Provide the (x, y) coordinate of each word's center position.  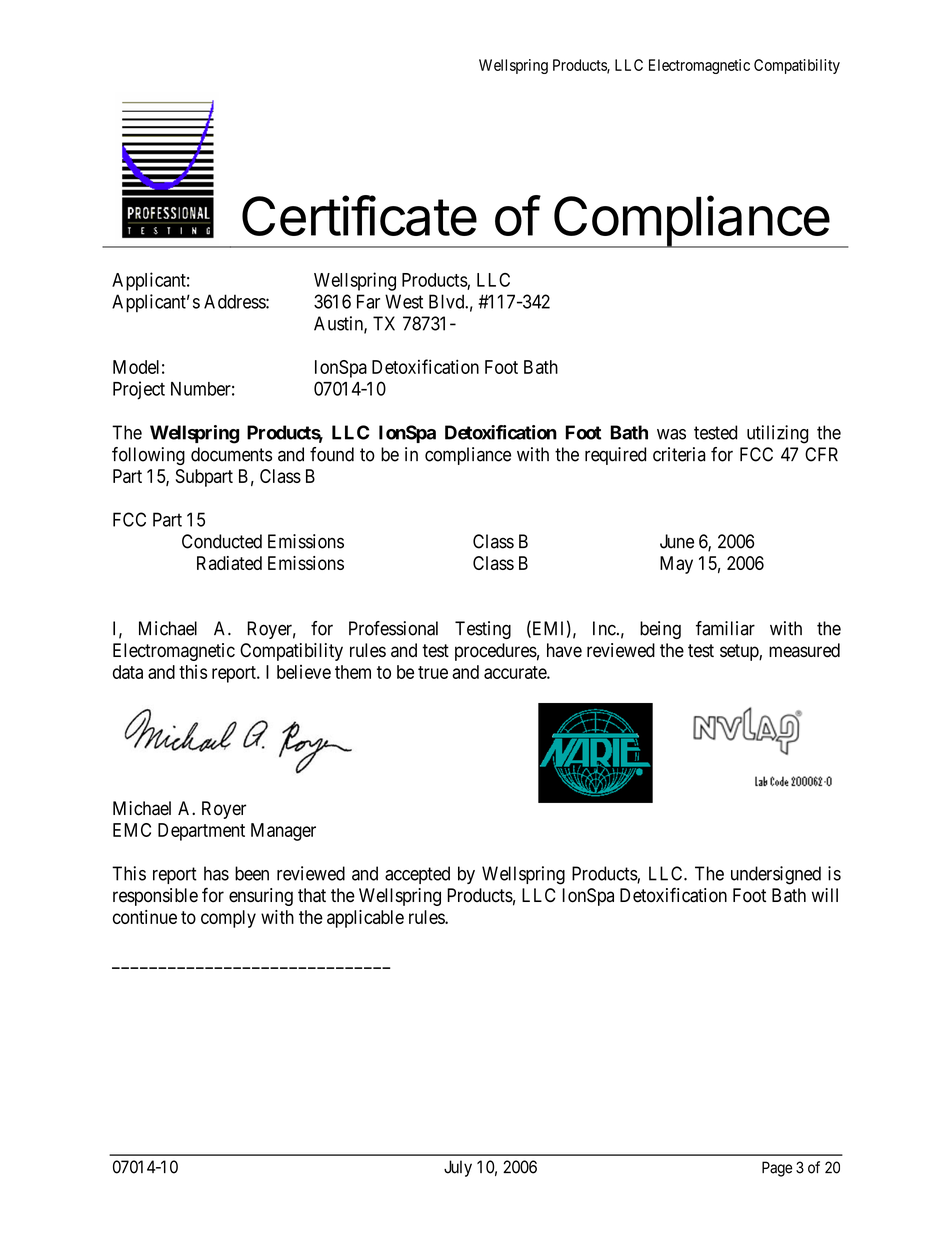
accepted (417, 875)
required (615, 456)
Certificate (359, 215)
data (128, 672)
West (404, 301)
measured (804, 650)
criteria (679, 454)
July (458, 1168)
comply (228, 919)
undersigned (776, 875)
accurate (516, 672)
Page (777, 1169)
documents (231, 454)
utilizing (777, 434)
